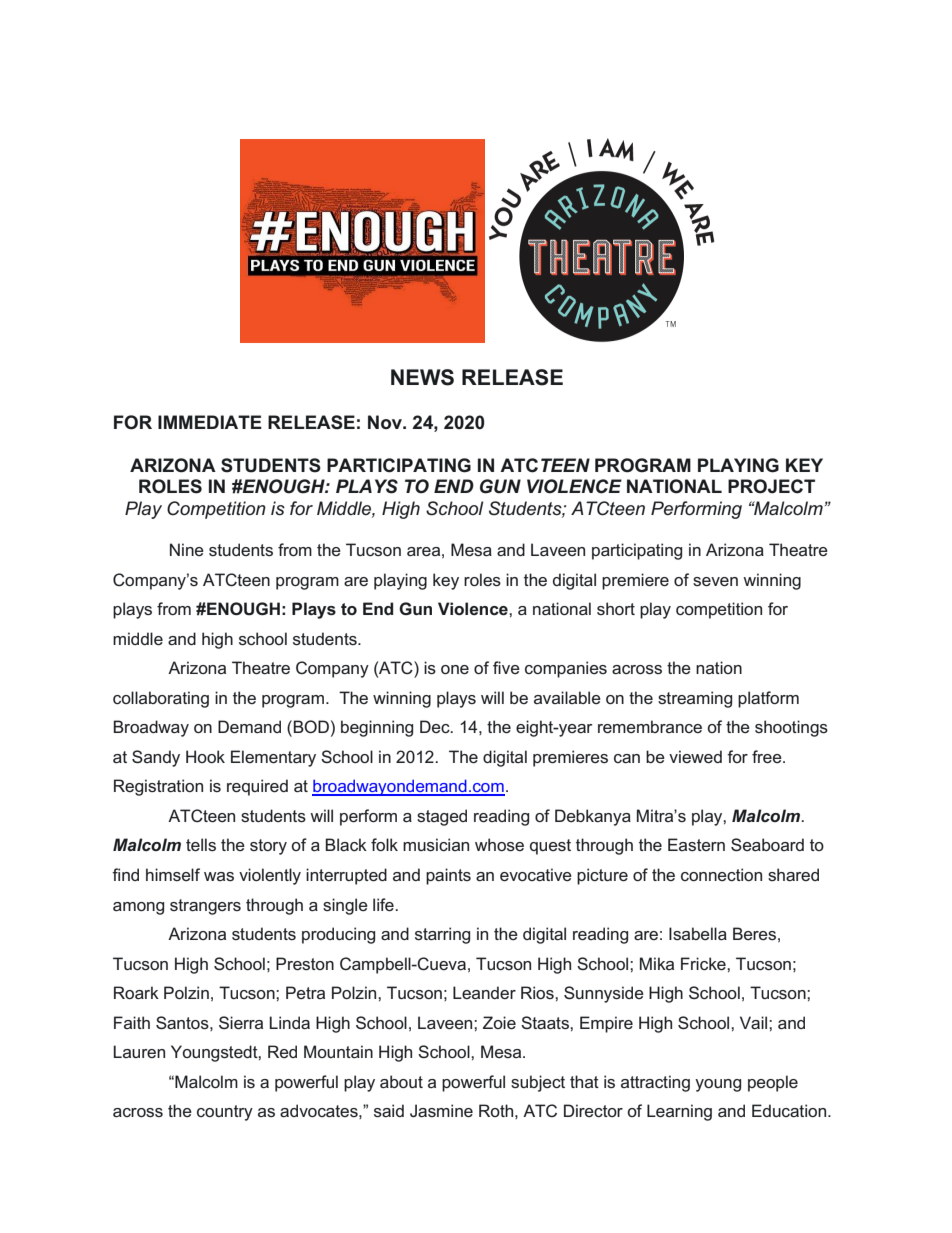 This page has width=952, height=1233. Describe the element at coordinates (455, 669) in the page. I see `one` at that location.
